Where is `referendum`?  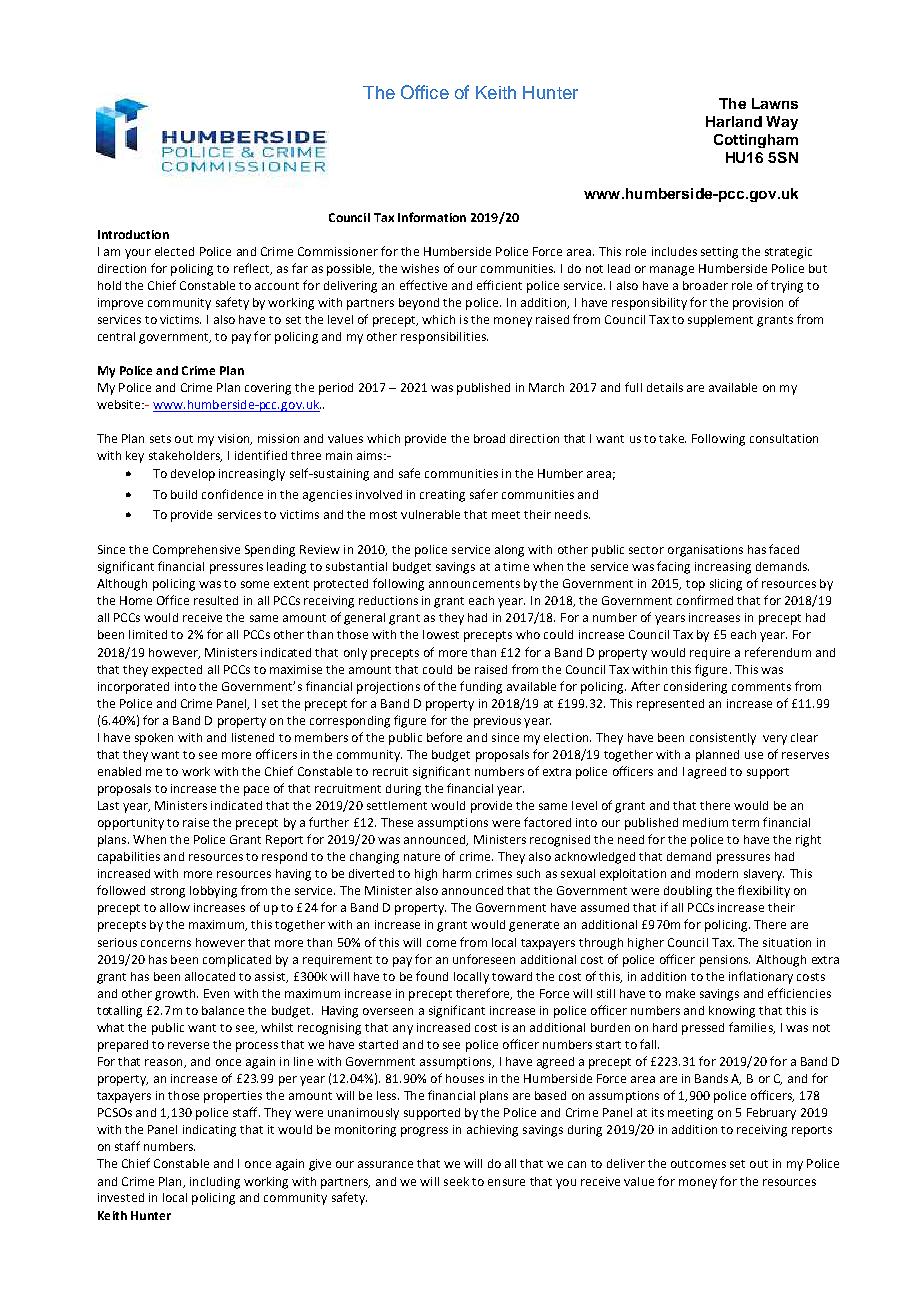
referendum is located at coordinates (778, 652).
